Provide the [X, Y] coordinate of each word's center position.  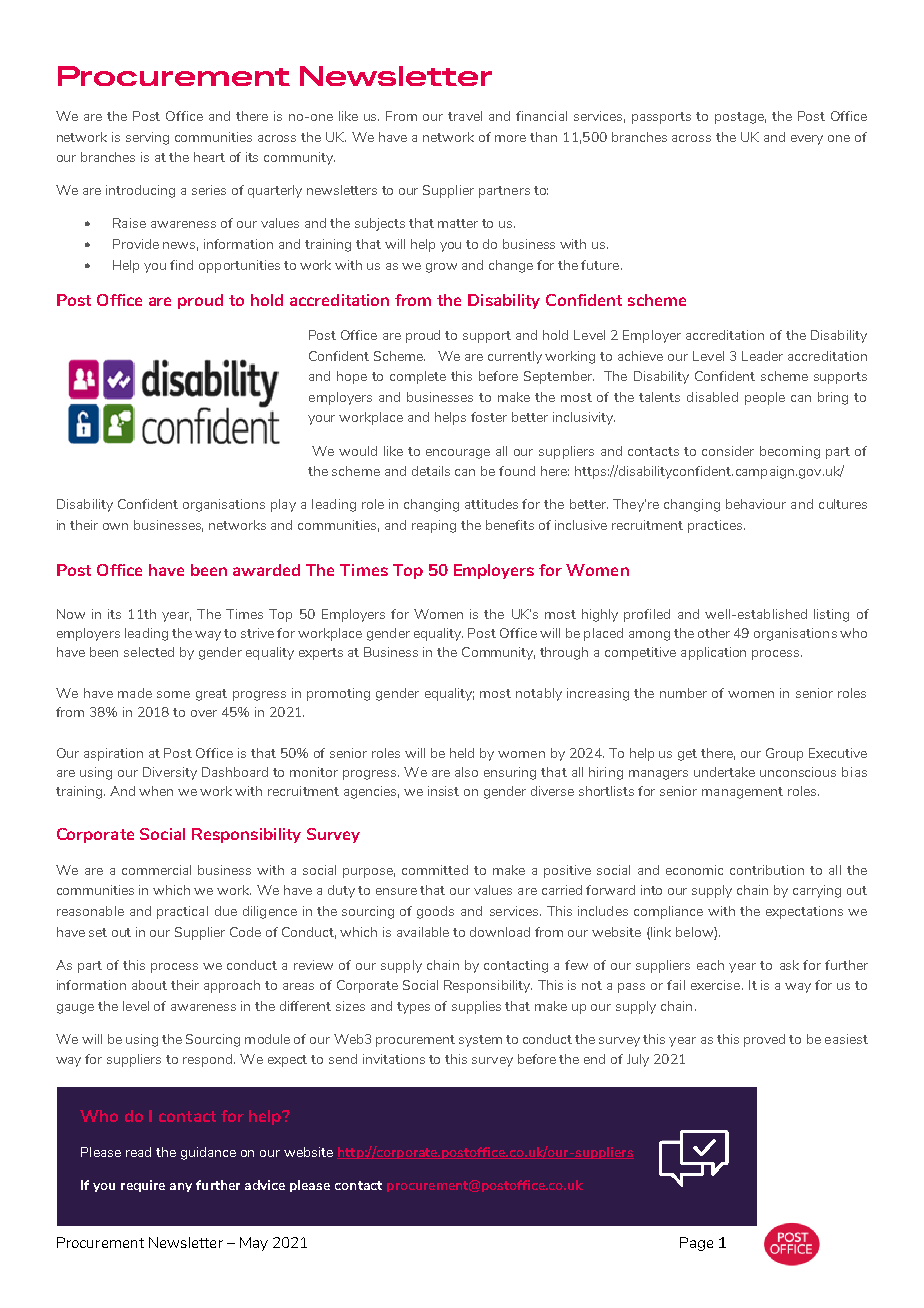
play [283, 505]
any [181, 1187]
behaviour [756, 504]
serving [147, 138]
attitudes [491, 504]
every [807, 140]
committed [435, 870]
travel [465, 116]
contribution [767, 870]
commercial [156, 870]
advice [265, 1185]
